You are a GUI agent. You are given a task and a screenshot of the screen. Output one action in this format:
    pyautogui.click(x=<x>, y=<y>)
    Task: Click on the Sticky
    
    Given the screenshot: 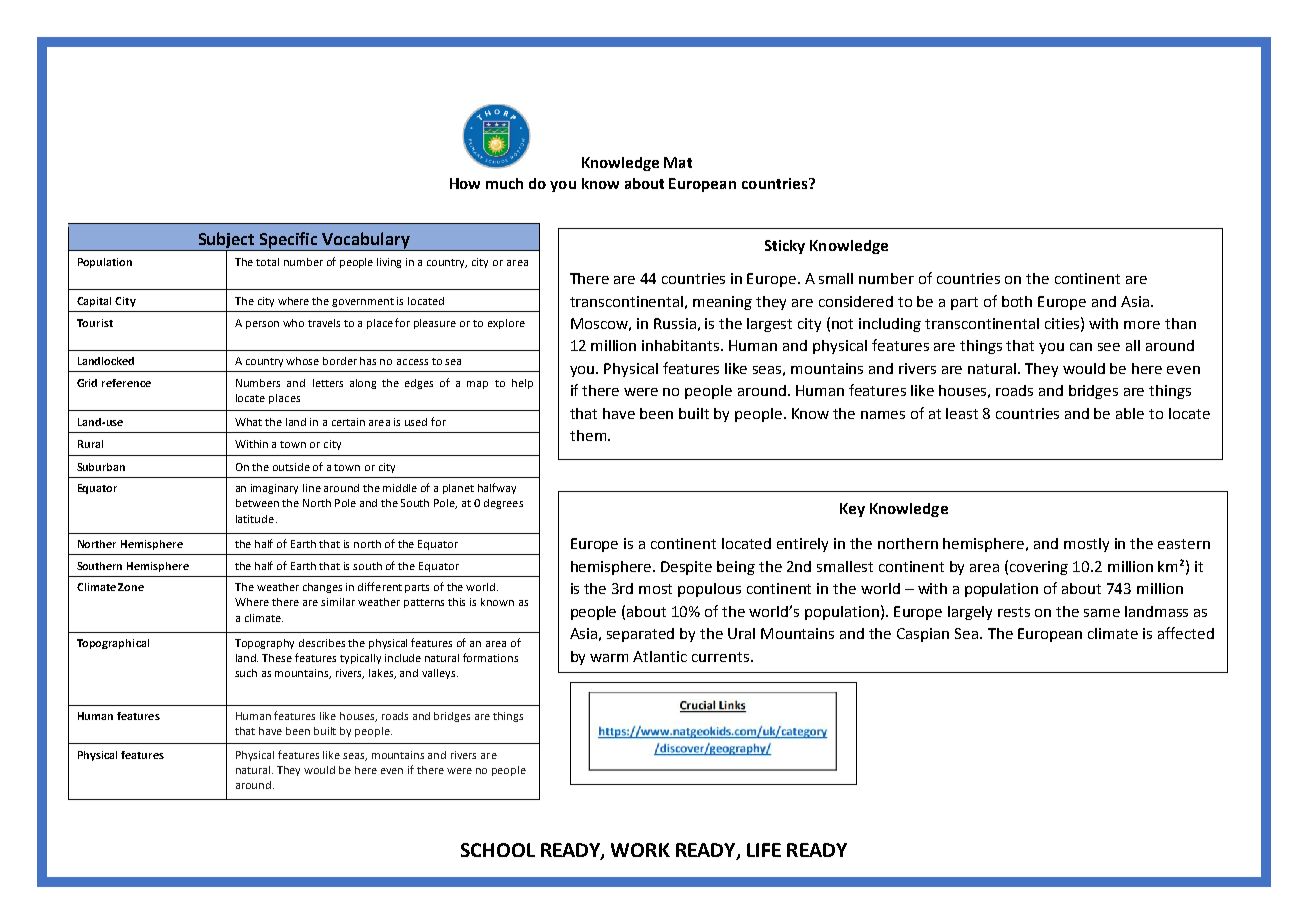 What is the action you would take?
    pyautogui.click(x=785, y=247)
